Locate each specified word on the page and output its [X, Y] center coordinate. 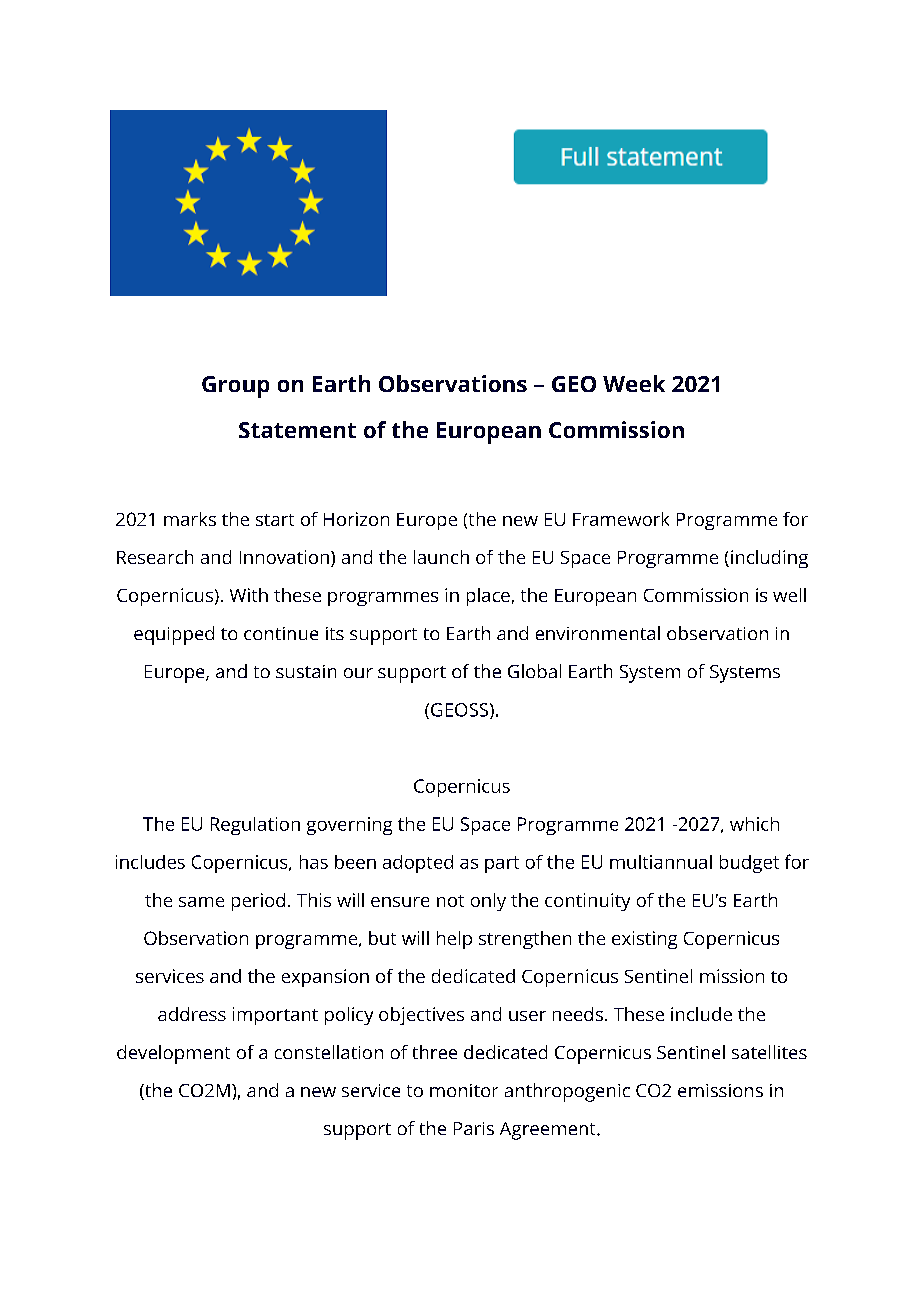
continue [281, 633]
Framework [621, 519]
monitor [464, 1090]
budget [749, 864]
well [789, 595]
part [502, 864]
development [173, 1054]
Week [634, 383]
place [488, 597]
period [258, 902]
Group [235, 387]
